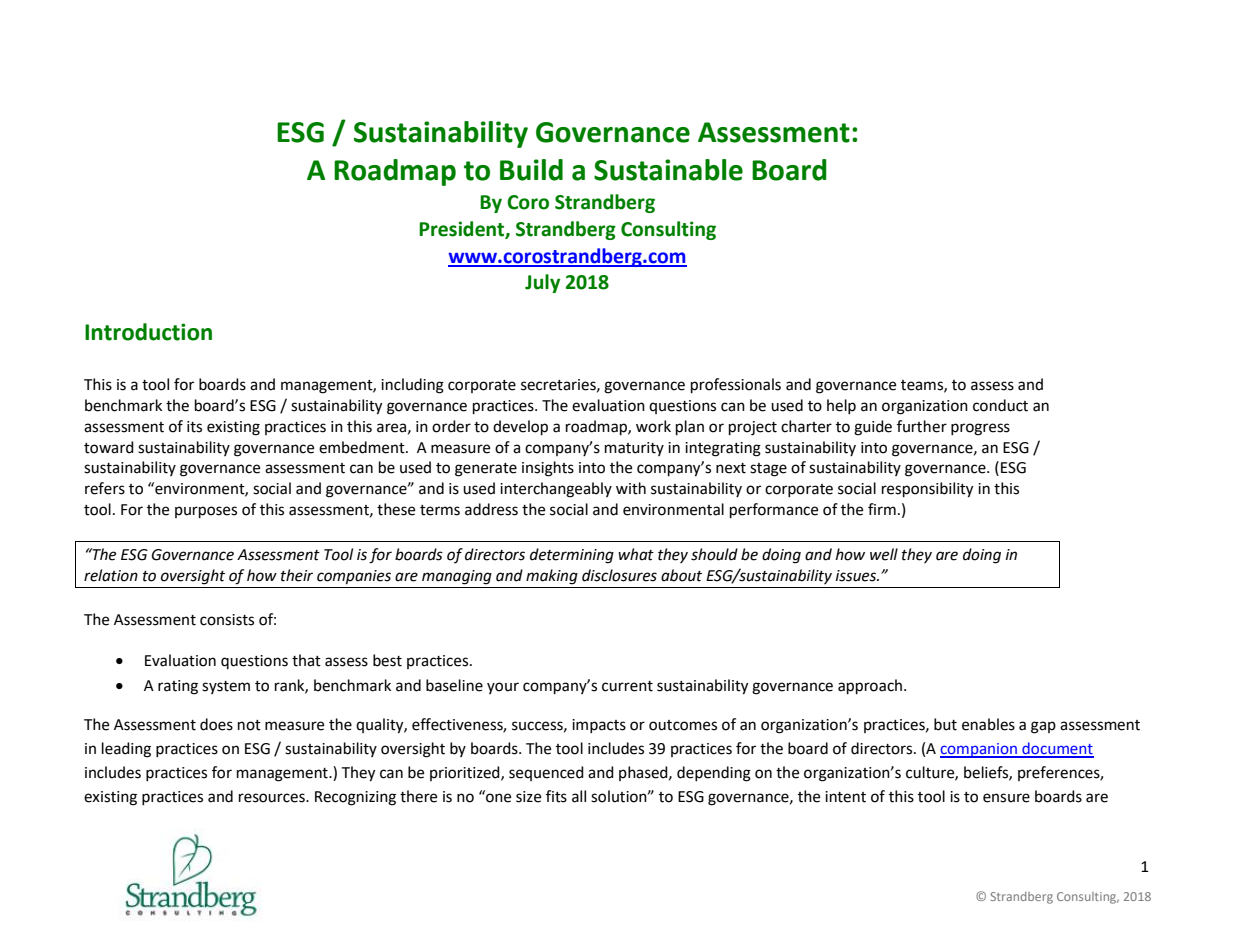  Describe the element at coordinates (126, 750) in the screenshot. I see `leading` at that location.
